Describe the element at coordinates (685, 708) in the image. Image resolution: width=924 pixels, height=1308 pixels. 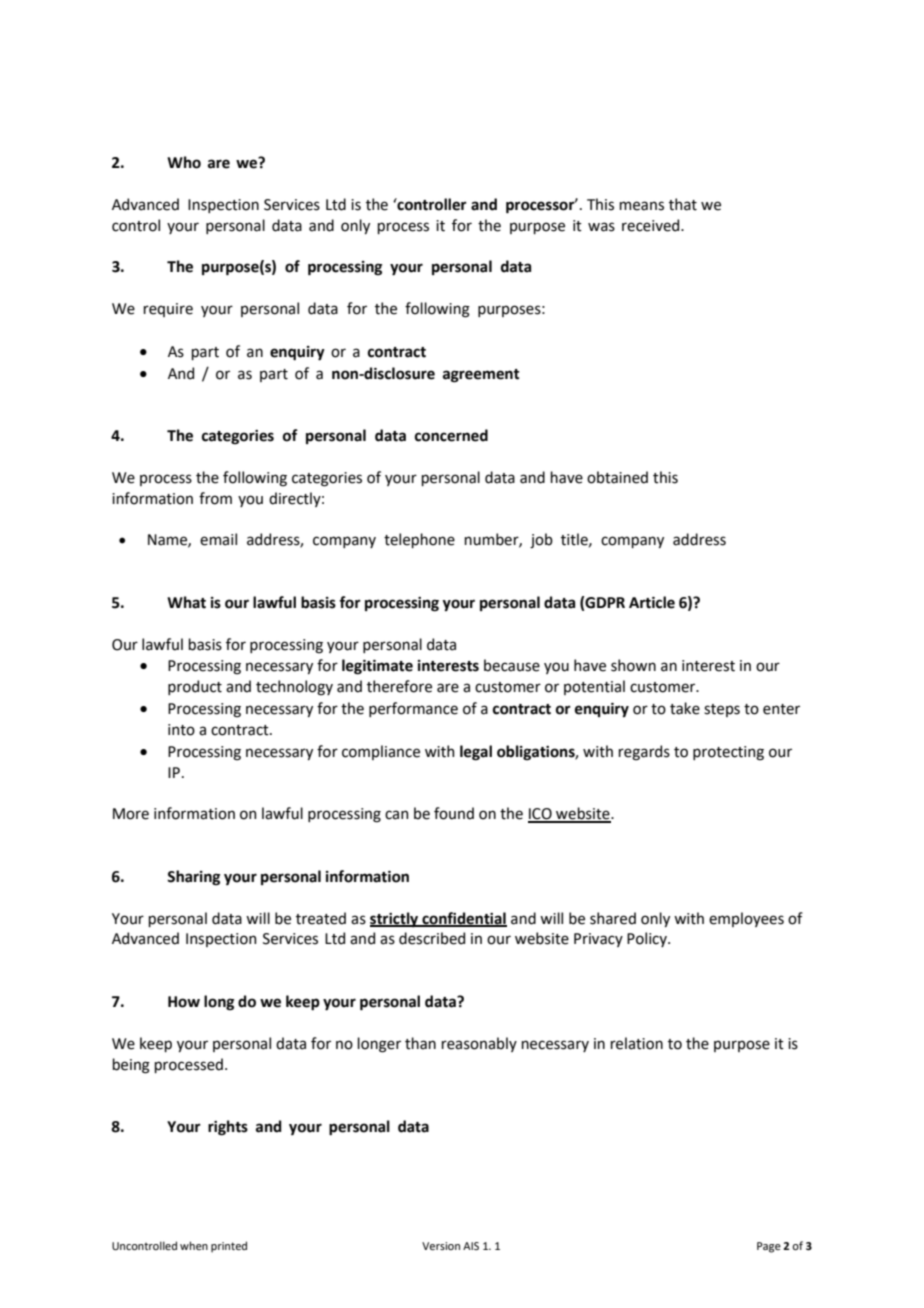
I see `take` at that location.
